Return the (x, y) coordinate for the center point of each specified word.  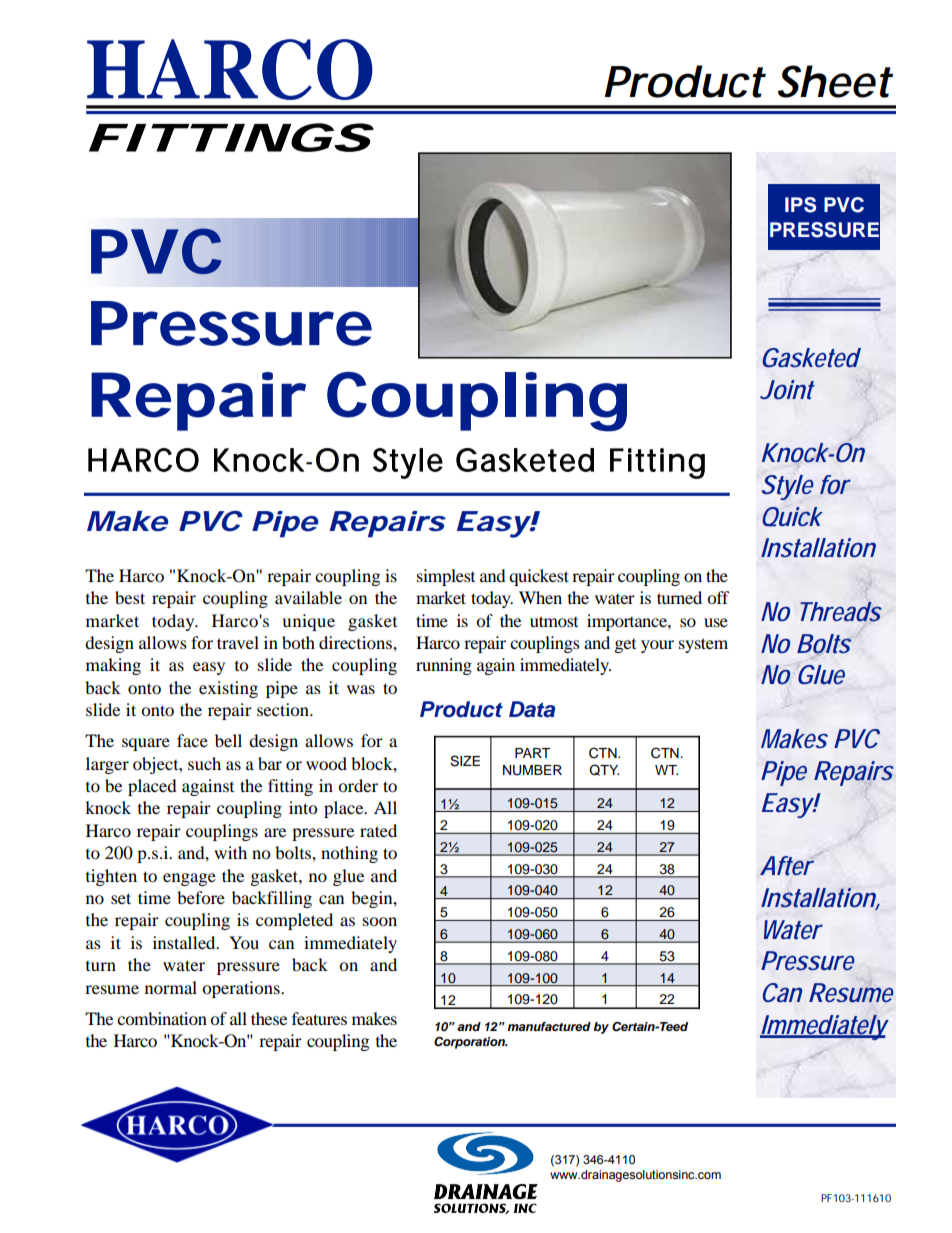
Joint (787, 390)
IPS (800, 205)
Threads (841, 612)
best (130, 597)
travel (238, 642)
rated (378, 830)
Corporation (470, 1043)
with (230, 852)
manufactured (549, 1026)
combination (162, 1018)
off (718, 597)
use (716, 622)
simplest (446, 577)
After (787, 866)
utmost (554, 621)
